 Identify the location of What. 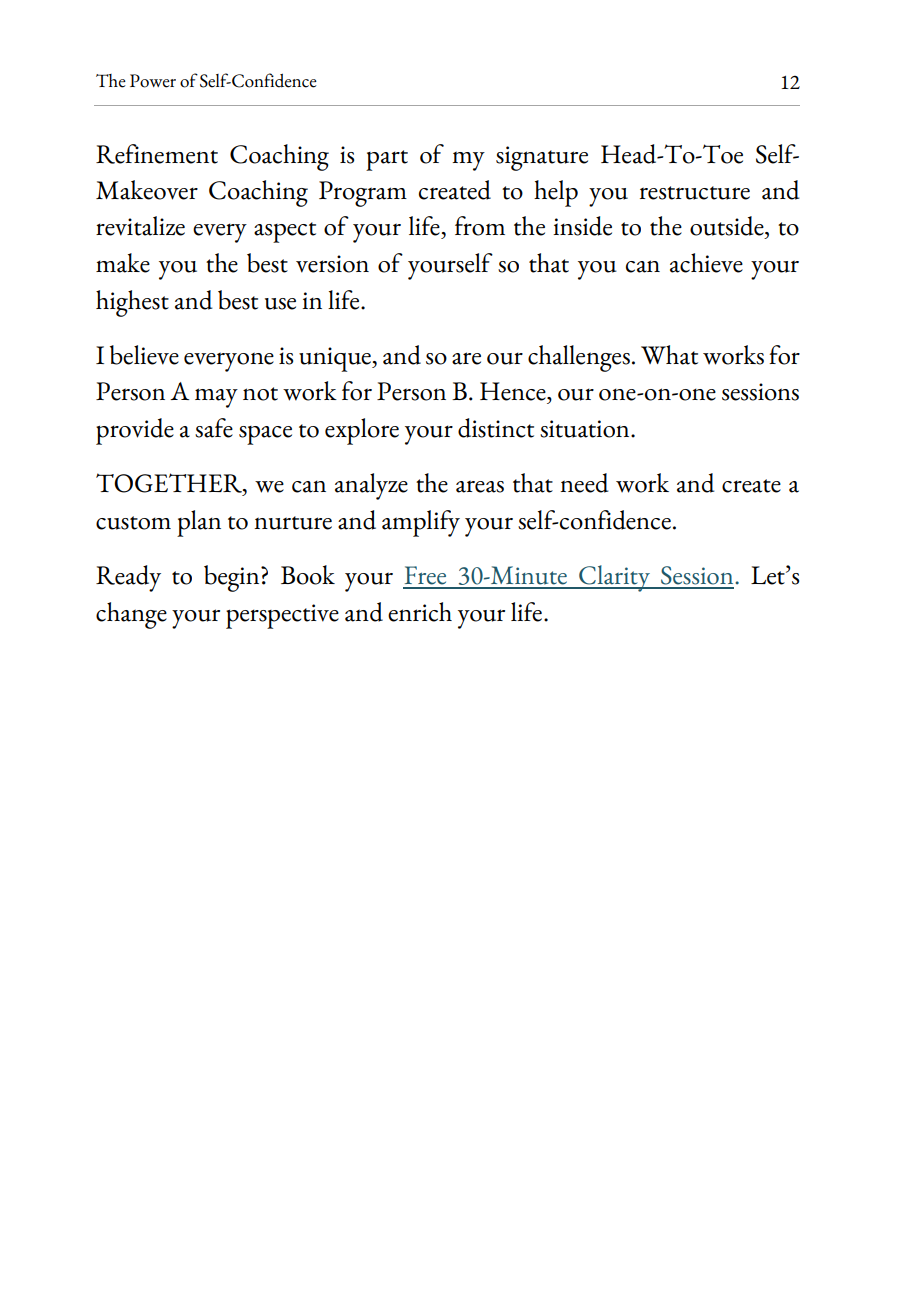
(669, 355).
